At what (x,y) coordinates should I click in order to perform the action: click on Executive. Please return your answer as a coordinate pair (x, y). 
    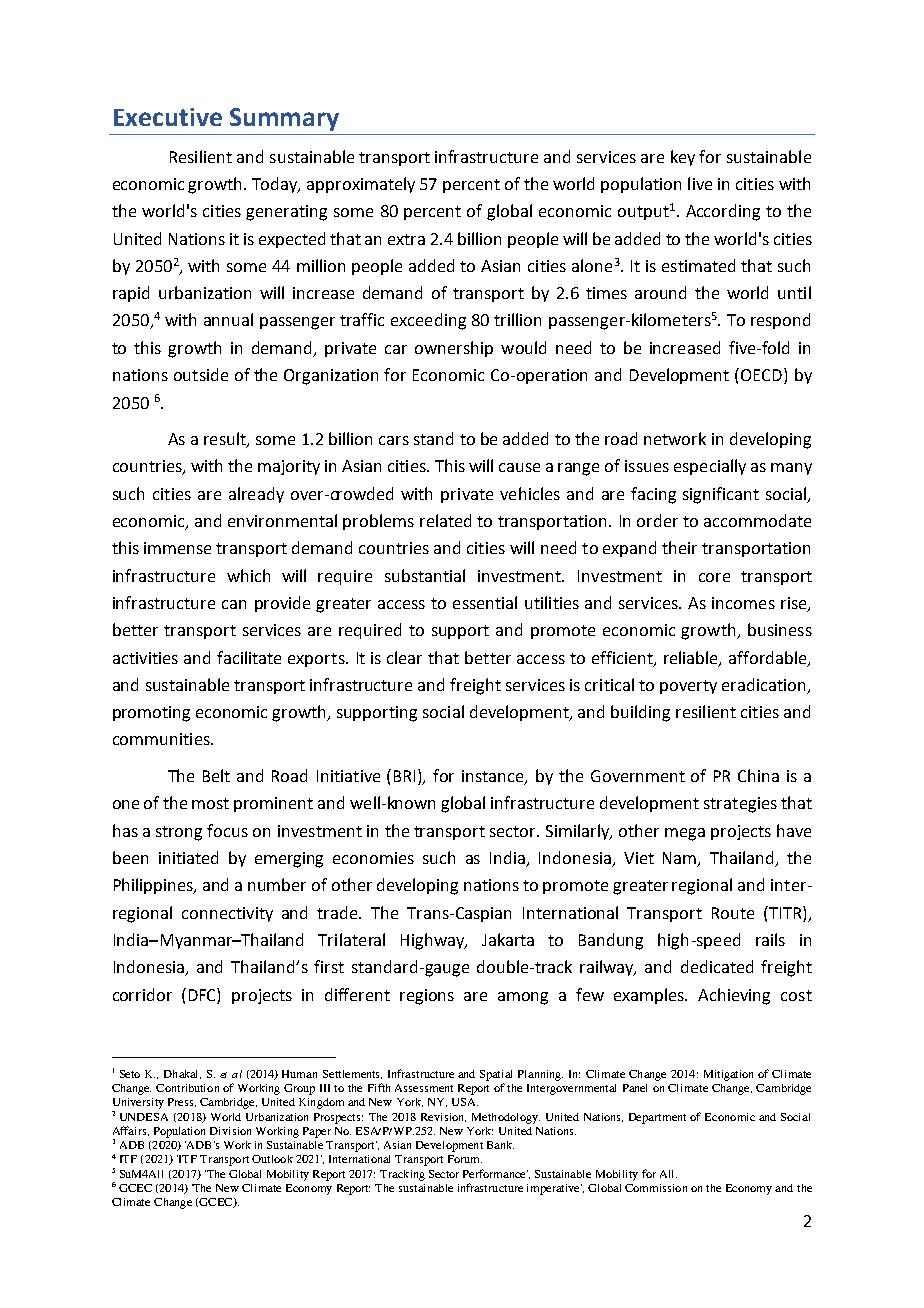
    Looking at the image, I should click on (168, 117).
